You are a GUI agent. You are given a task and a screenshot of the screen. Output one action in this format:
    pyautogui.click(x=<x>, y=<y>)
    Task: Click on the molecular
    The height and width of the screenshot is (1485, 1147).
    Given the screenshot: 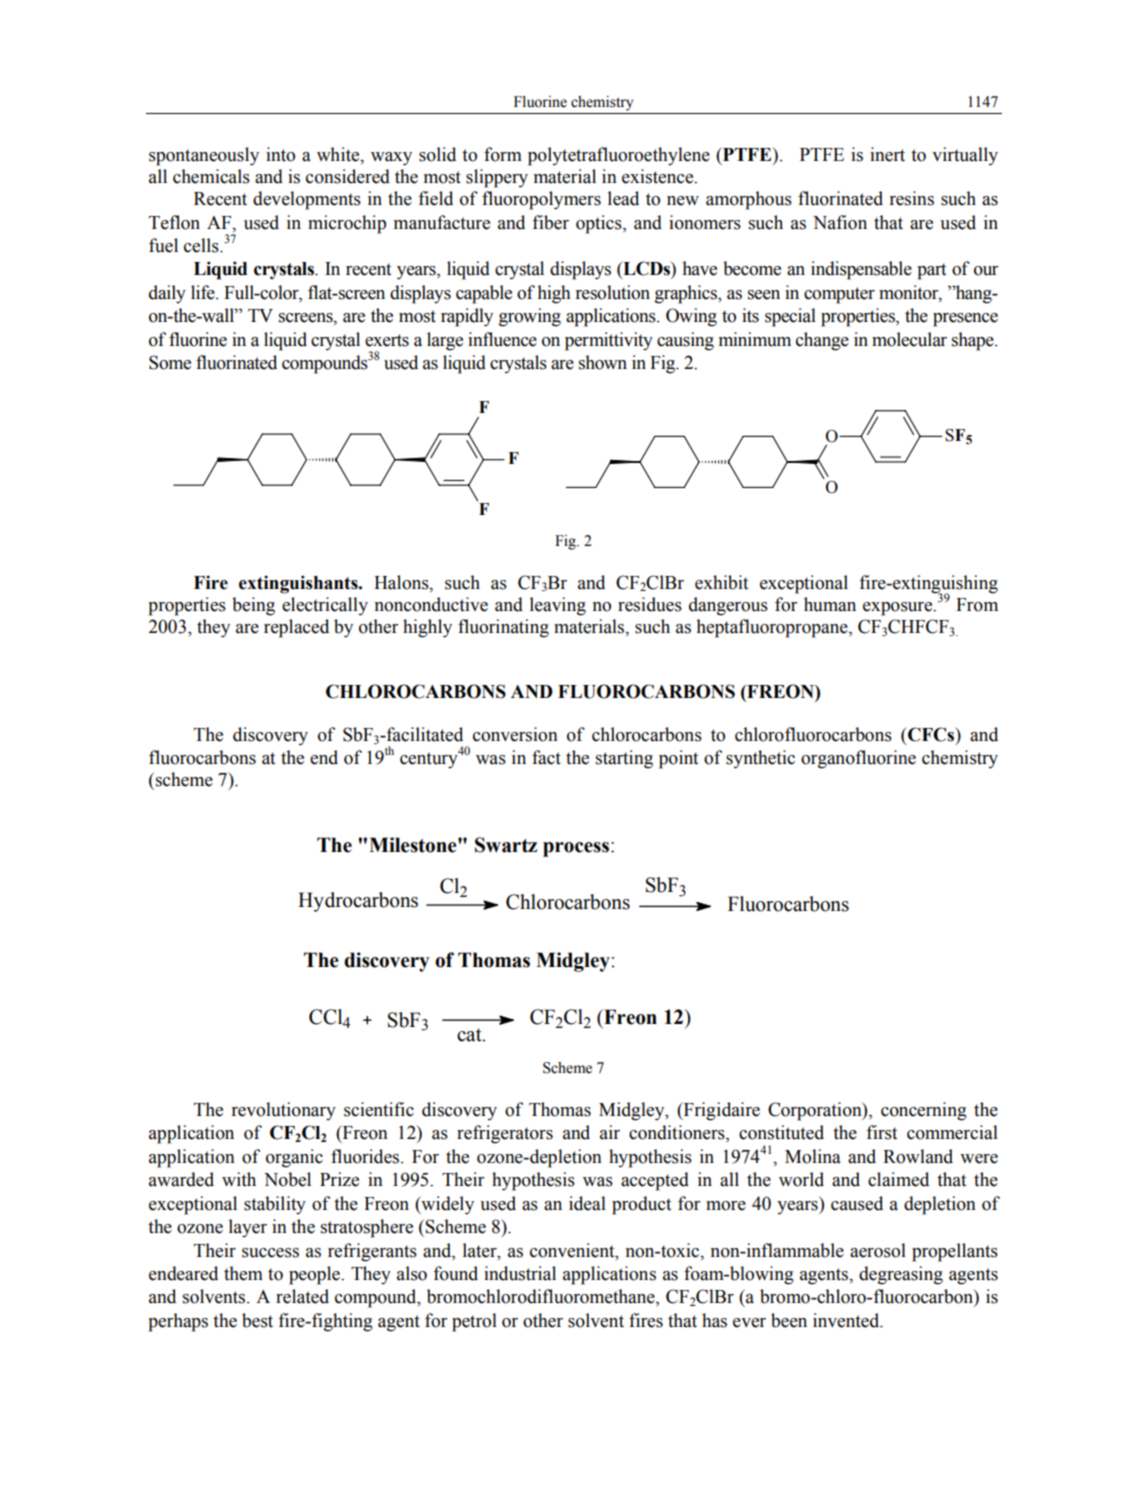 What is the action you would take?
    pyautogui.click(x=909, y=339)
